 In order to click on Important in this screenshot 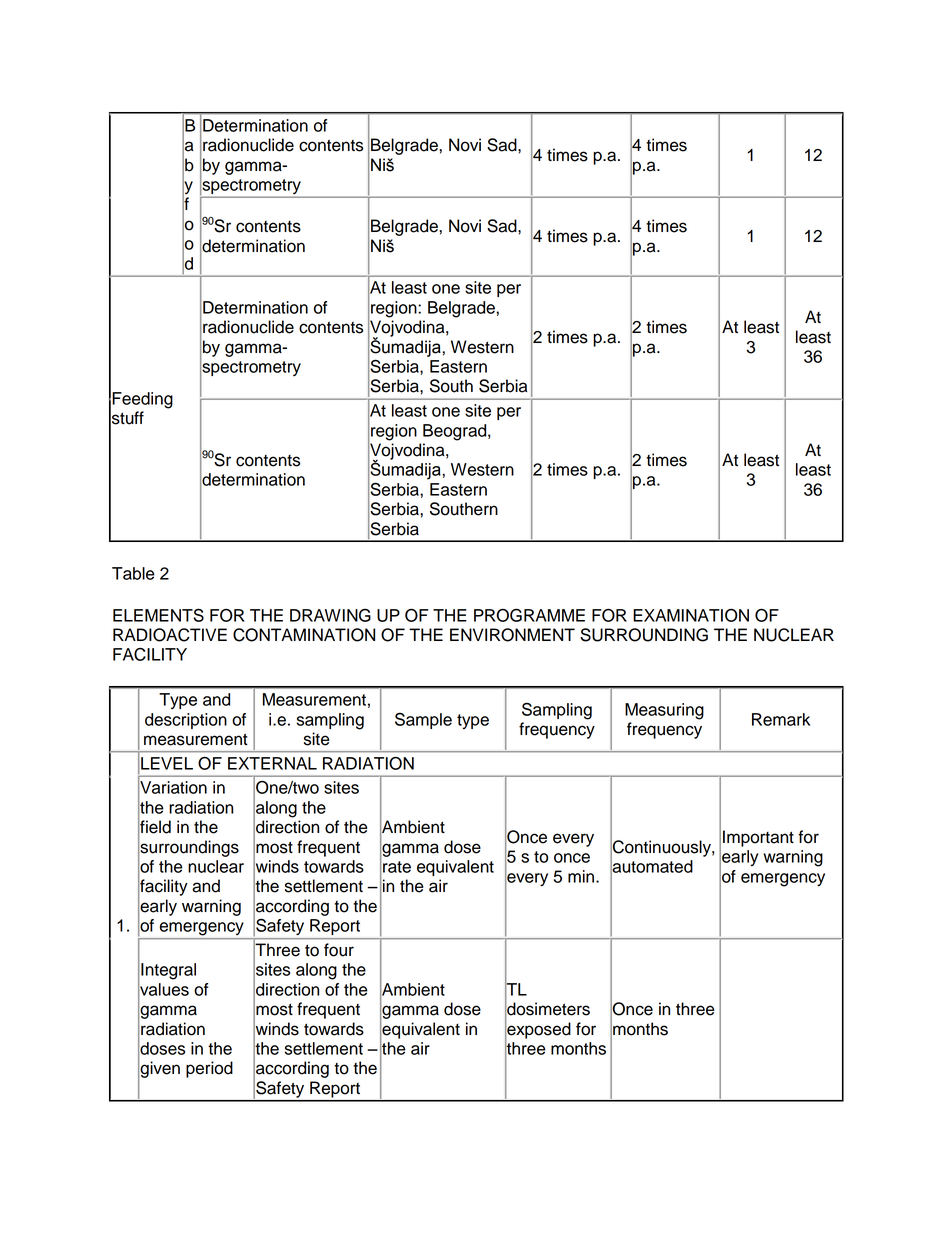, I will do `click(758, 838)`.
